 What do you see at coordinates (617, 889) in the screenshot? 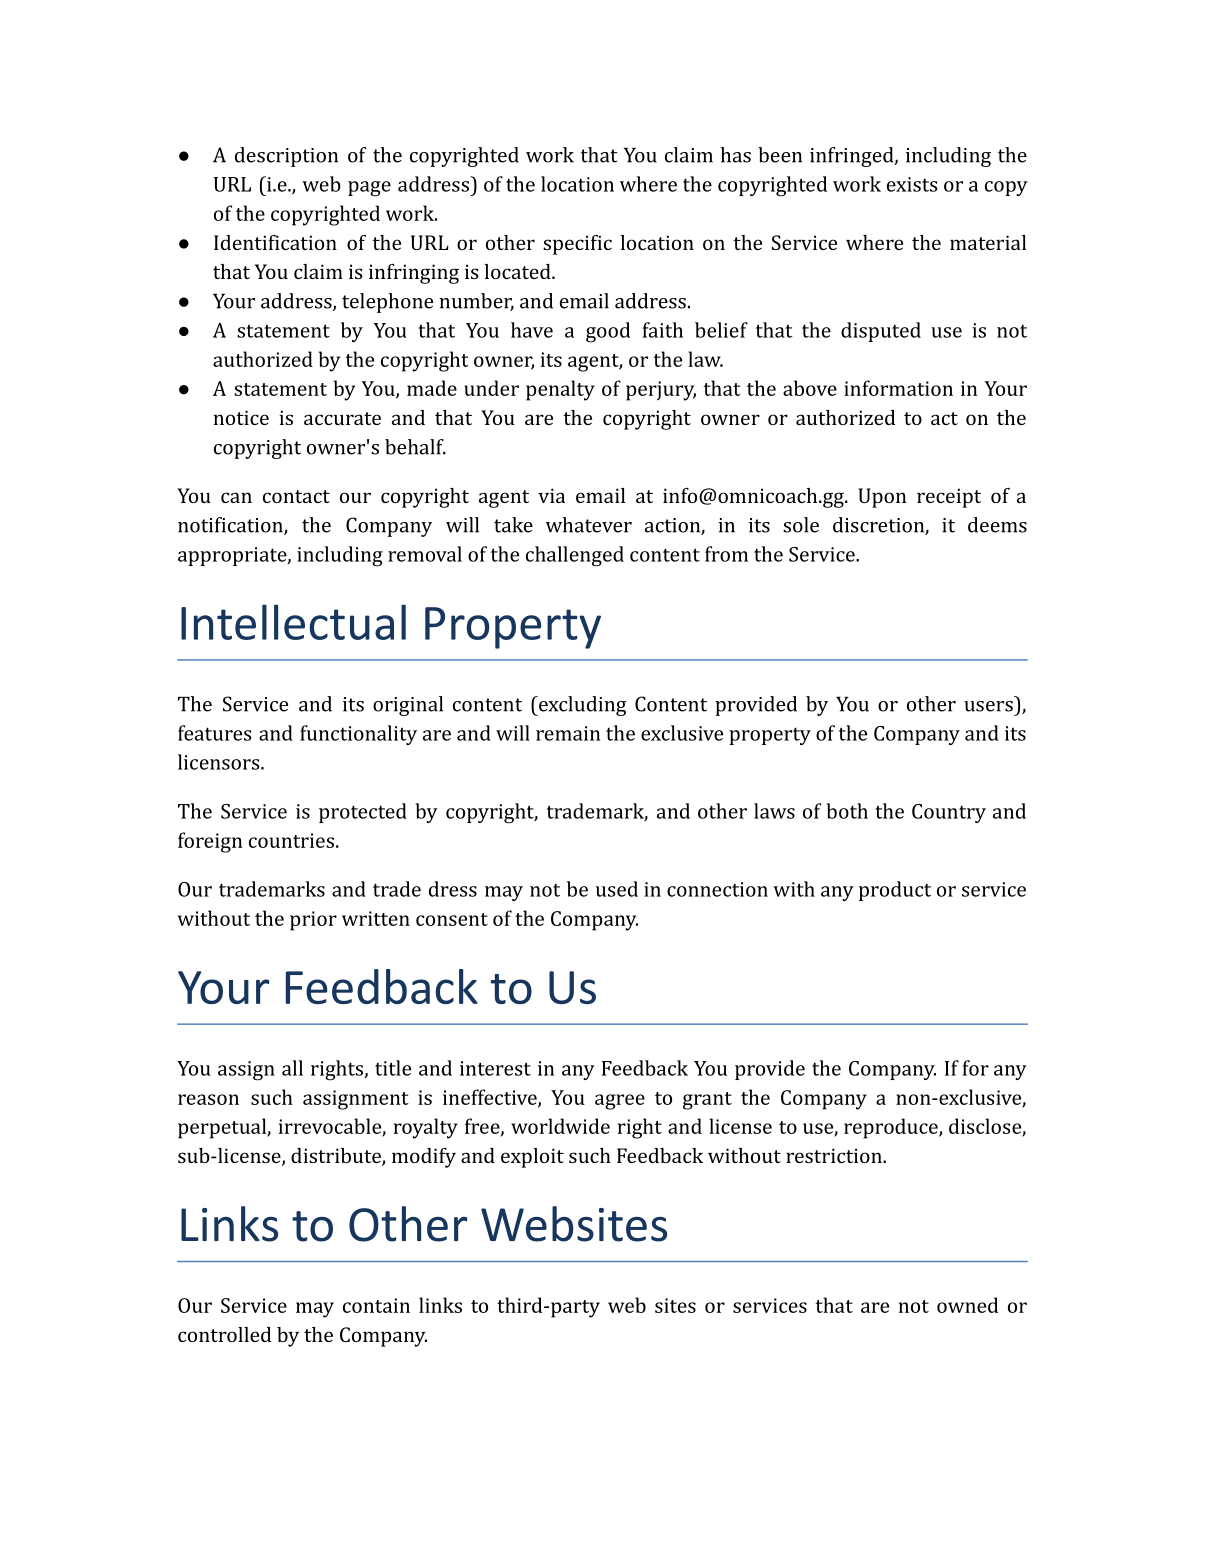
I see `used` at bounding box center [617, 889].
